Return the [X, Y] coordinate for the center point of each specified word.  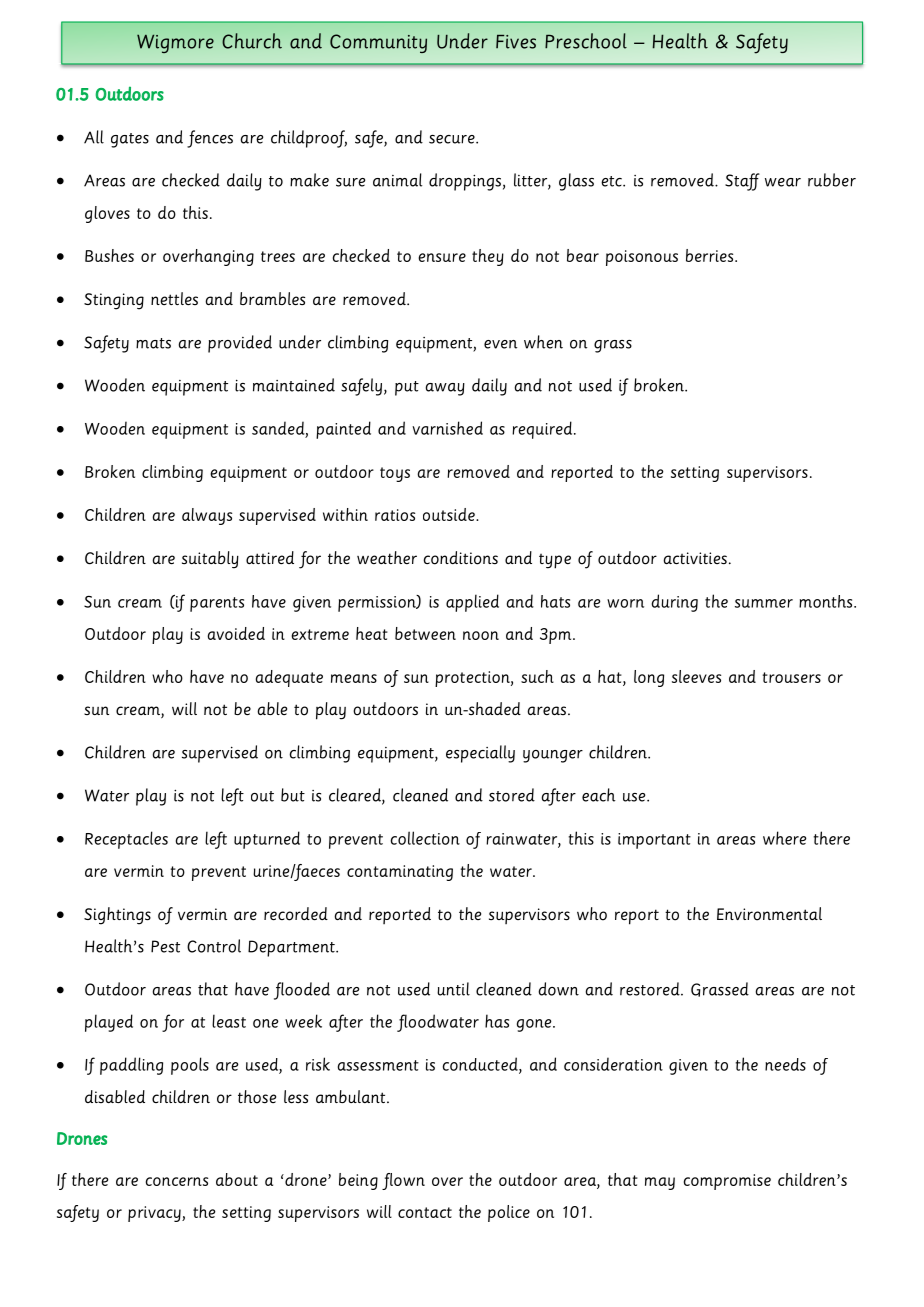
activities [695, 558]
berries [711, 255]
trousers [791, 677]
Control [214, 946]
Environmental [769, 914]
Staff [742, 182]
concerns [177, 1181]
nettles [174, 298]
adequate [289, 678]
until [453, 989]
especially [480, 754]
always [207, 516]
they [488, 257]
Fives [516, 41]
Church [252, 41]
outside [450, 514]
